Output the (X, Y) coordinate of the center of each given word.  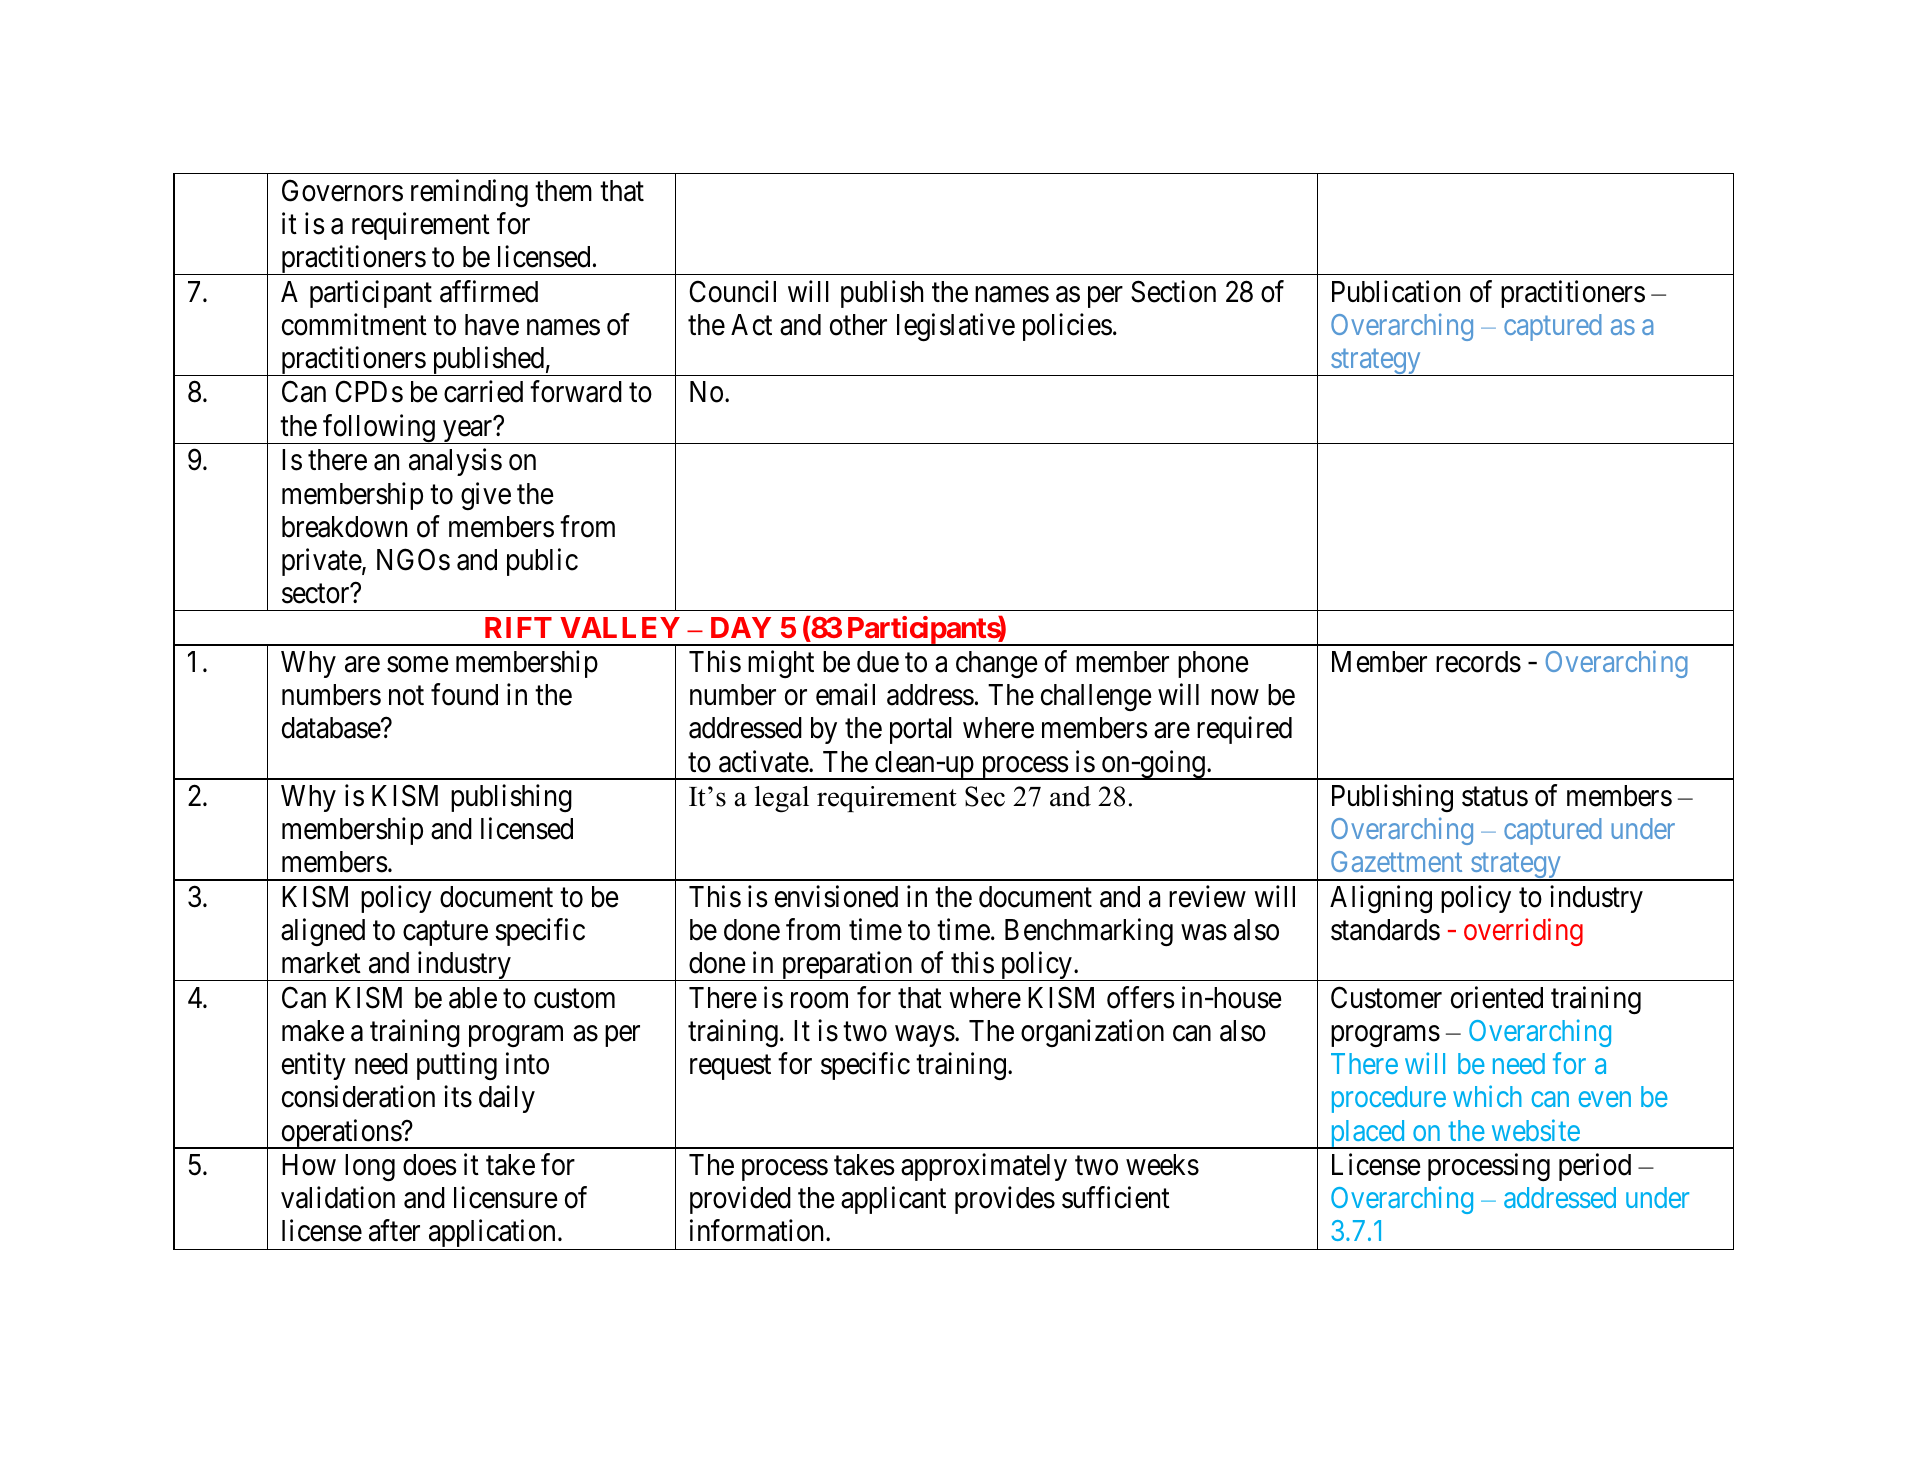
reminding (469, 193)
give (486, 496)
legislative (956, 327)
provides (1005, 1200)
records (1478, 662)
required (1244, 730)
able (473, 998)
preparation (847, 966)
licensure (506, 1197)
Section (1173, 291)
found (464, 695)
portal (921, 730)
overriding (1523, 932)
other (858, 325)
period (1595, 1167)
